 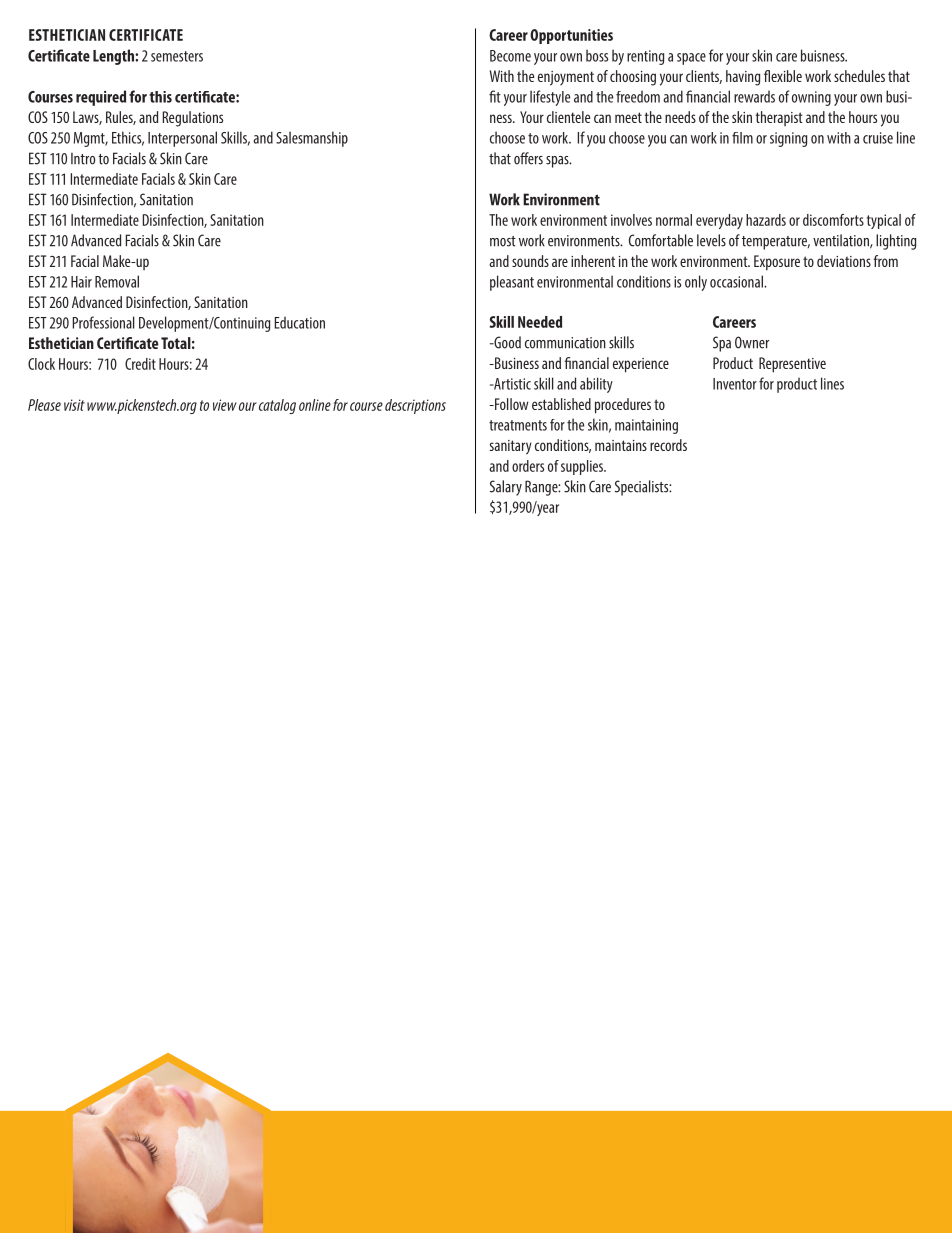 I want to click on Good, so click(x=506, y=342).
